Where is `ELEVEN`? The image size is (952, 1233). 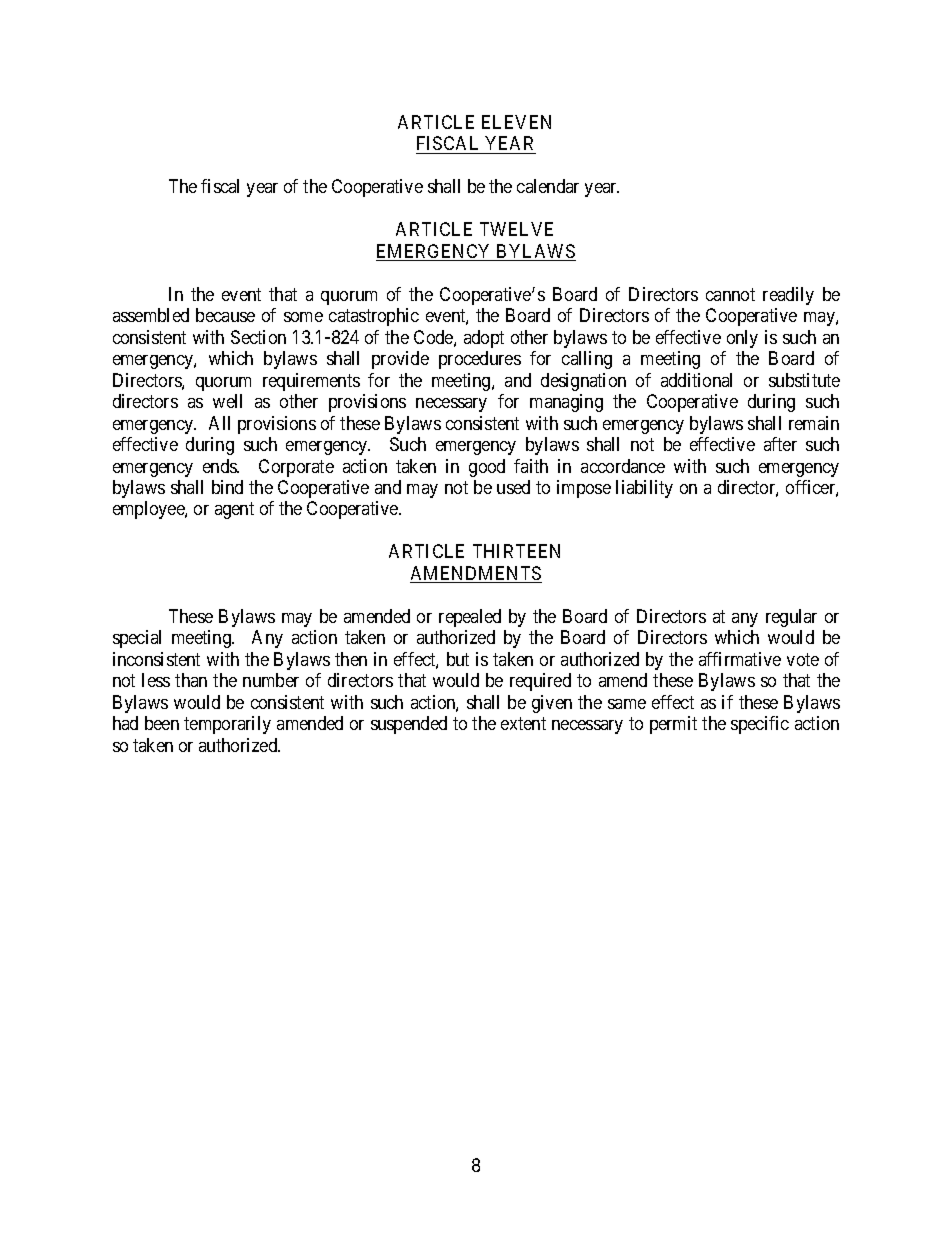 ELEVEN is located at coordinates (516, 122).
